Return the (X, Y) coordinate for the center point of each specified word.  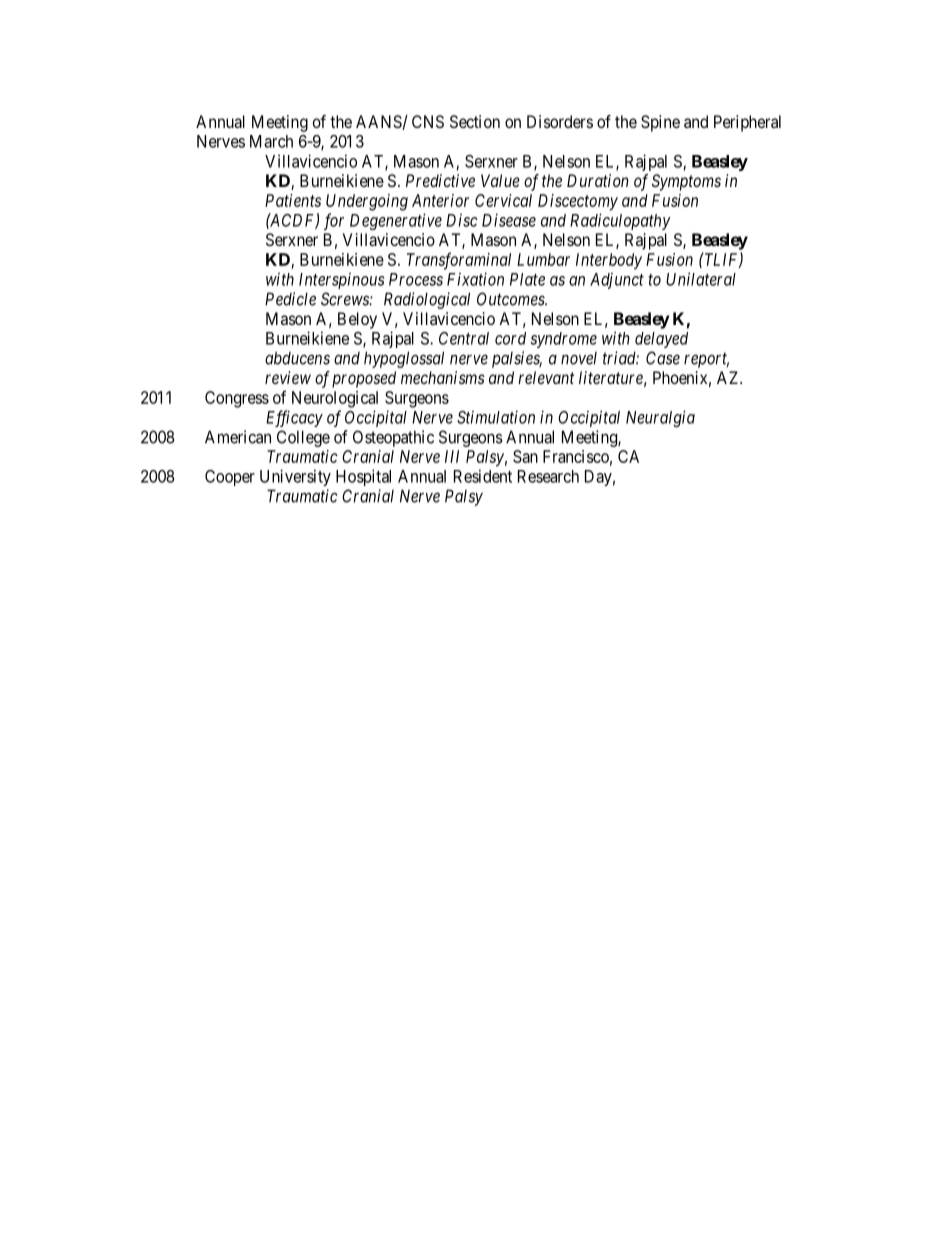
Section (475, 121)
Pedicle (290, 299)
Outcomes (512, 299)
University (295, 477)
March (271, 141)
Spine (660, 123)
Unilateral (701, 279)
